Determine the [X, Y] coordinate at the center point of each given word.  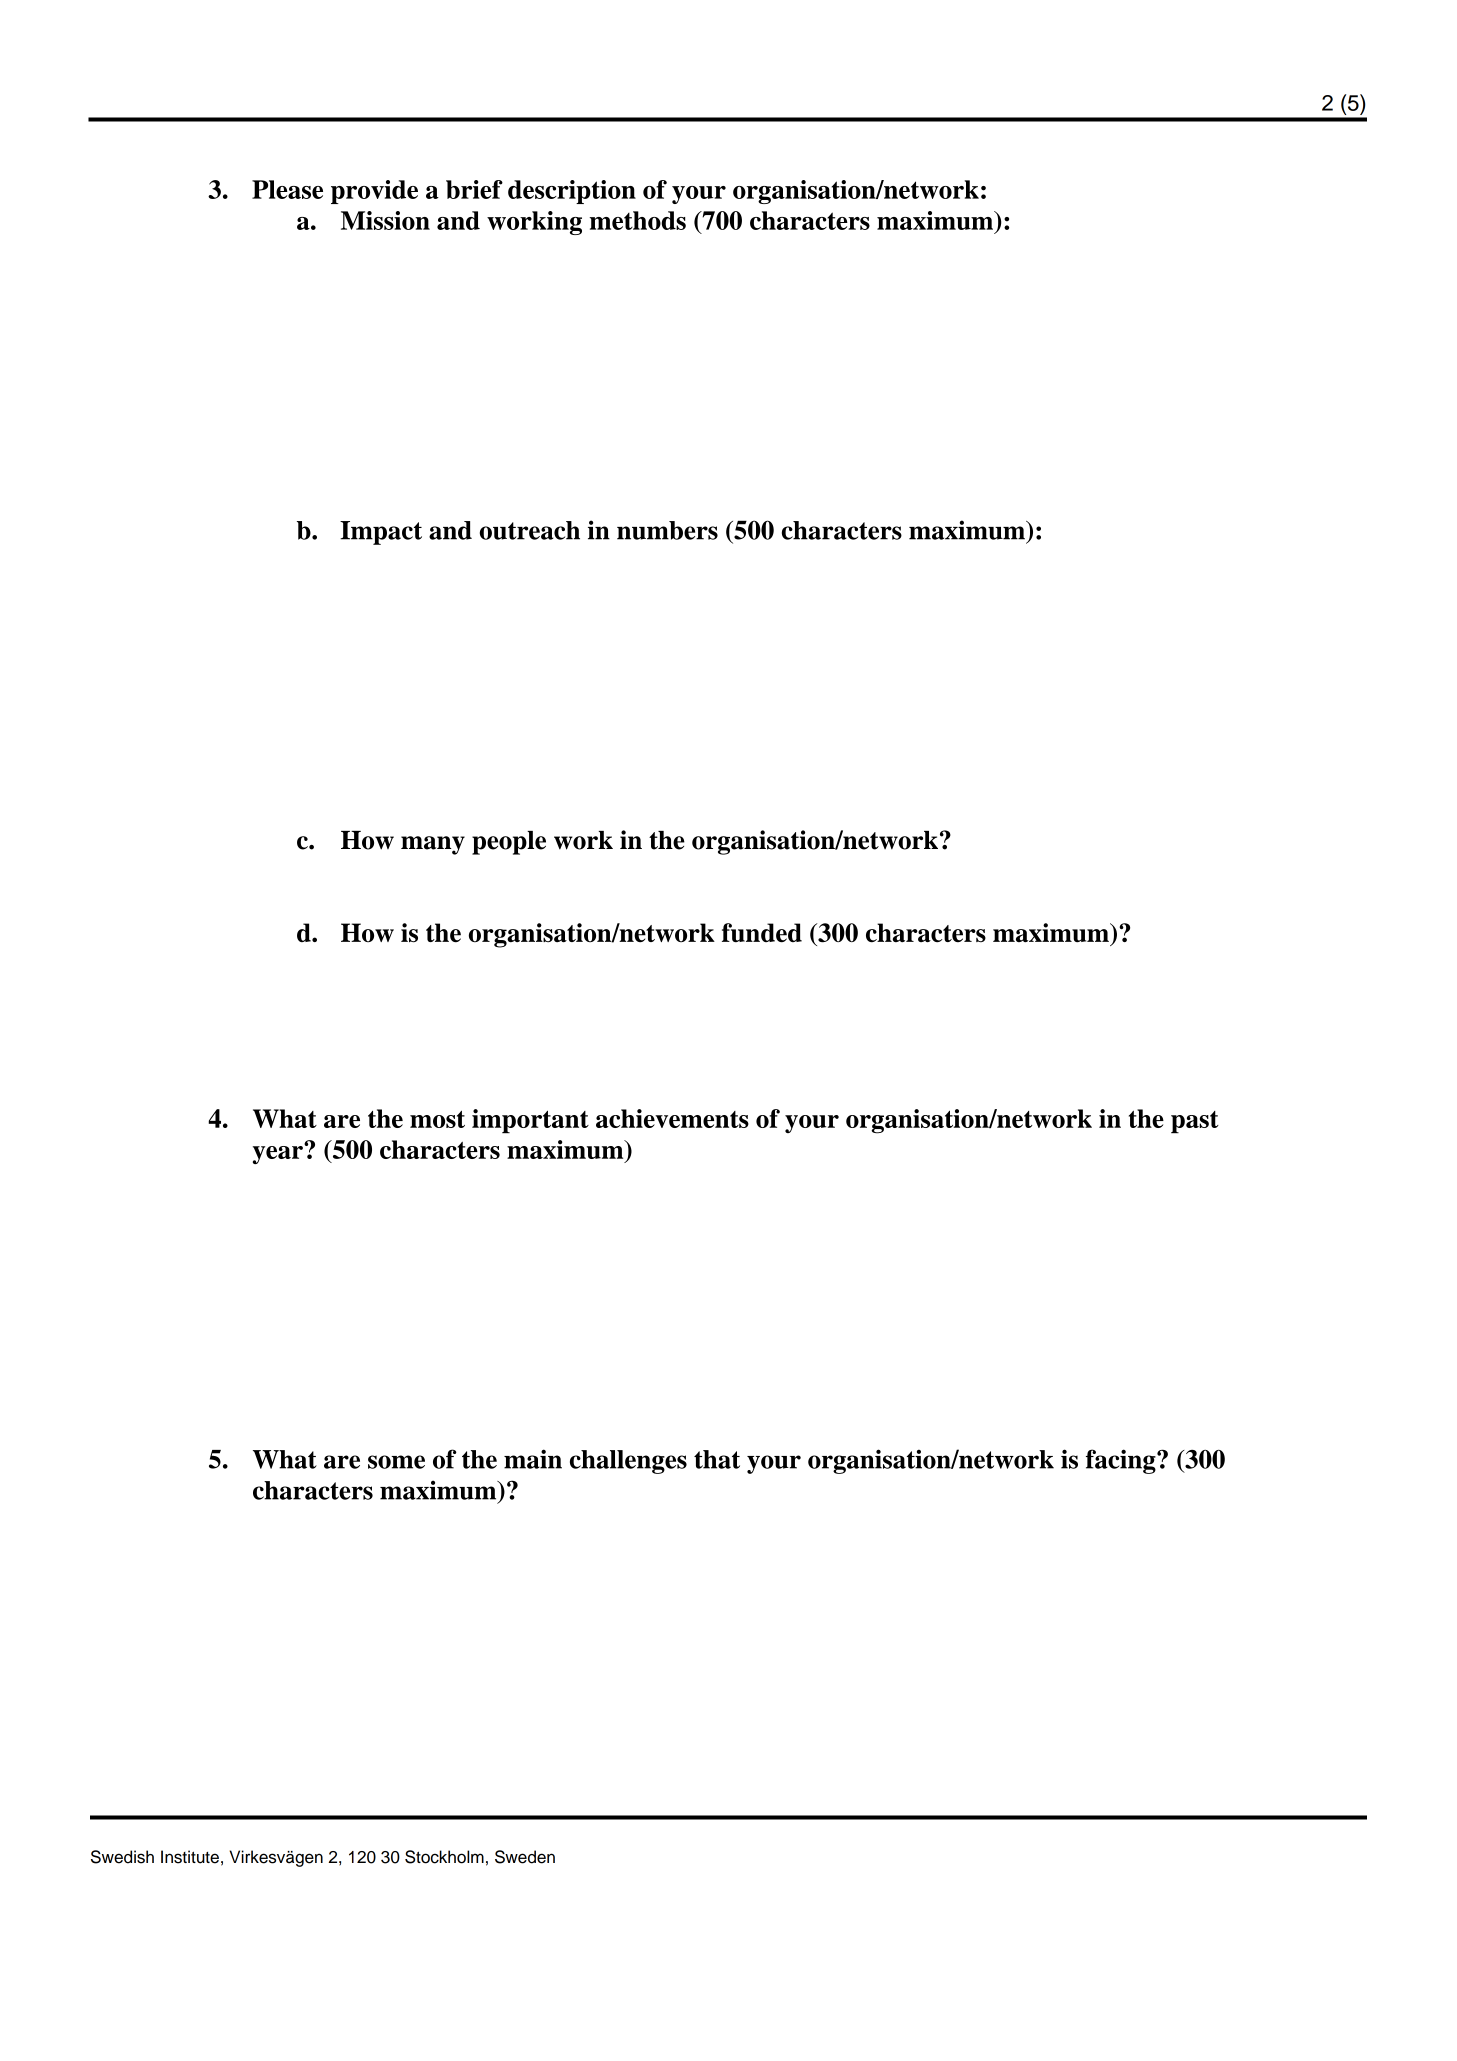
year [279, 1153]
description [572, 192]
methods [637, 220]
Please [287, 189]
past [1195, 1122]
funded [762, 933]
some [396, 1462]
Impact [381, 533]
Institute [190, 1857]
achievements [672, 1118]
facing [1122, 1461]
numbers [667, 530]
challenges [628, 1462]
